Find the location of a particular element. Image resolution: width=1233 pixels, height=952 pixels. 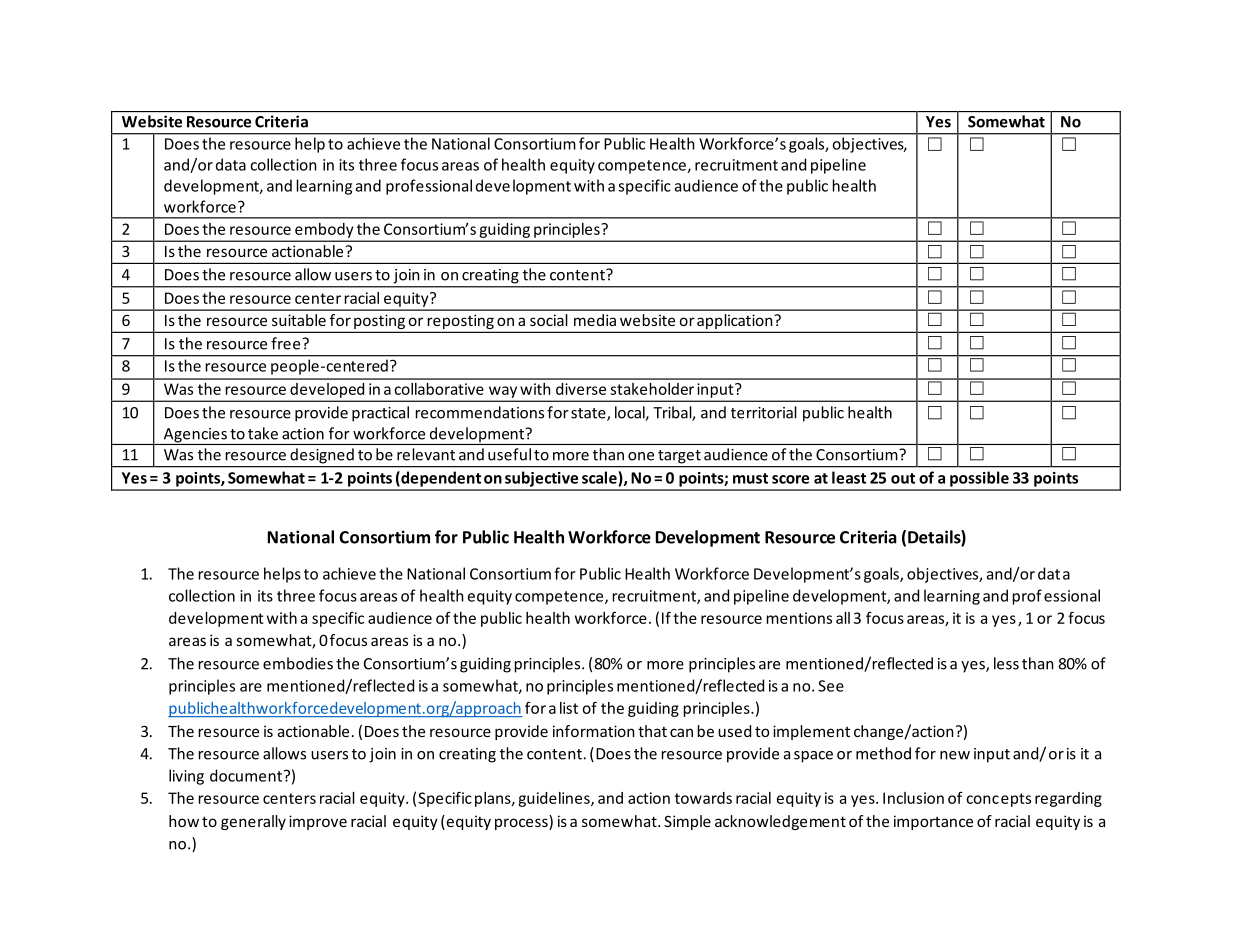

scale is located at coordinates (600, 478).
